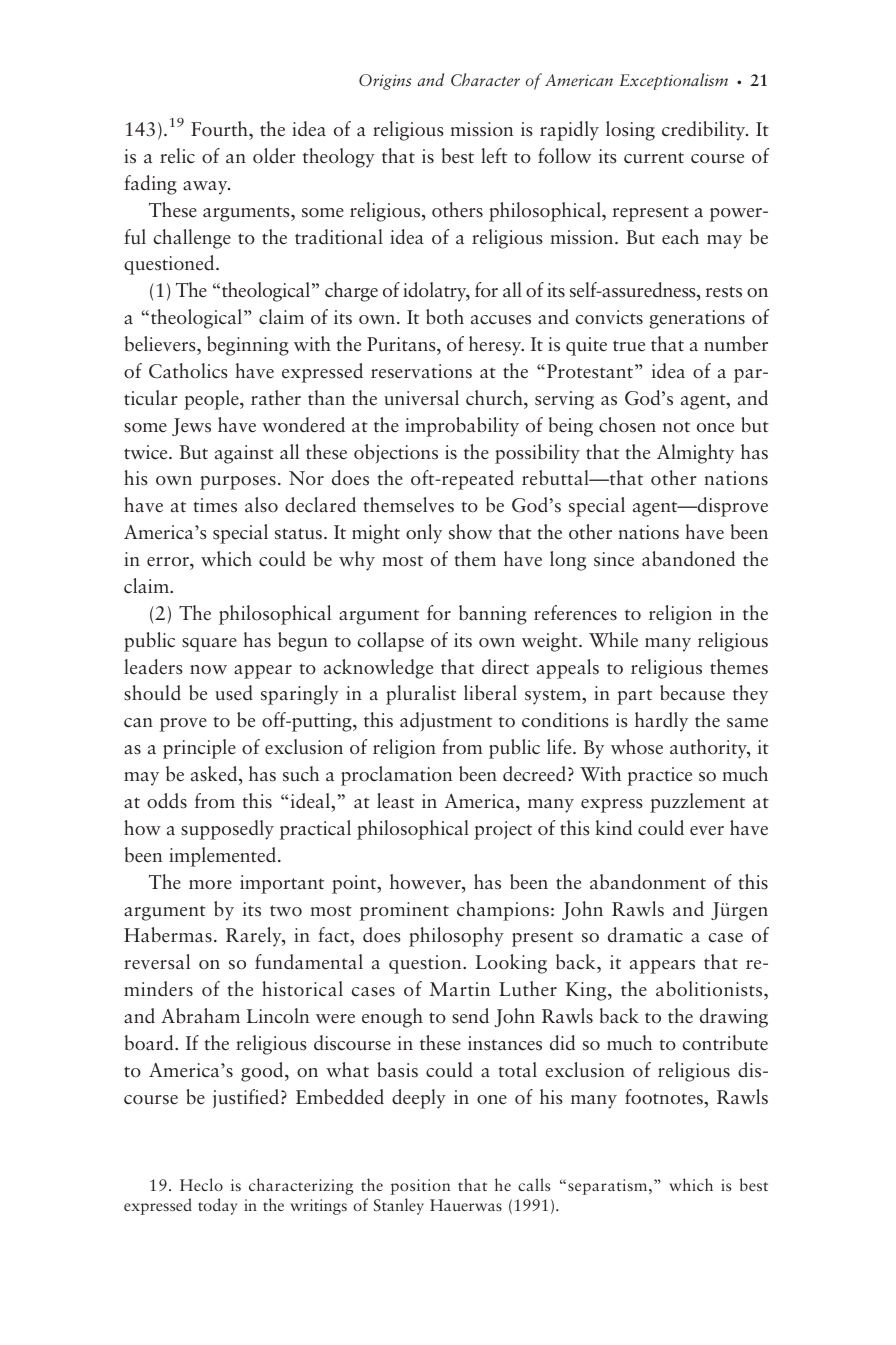 This screenshot has width=896, height=1345. I want to click on position, so click(420, 1187).
